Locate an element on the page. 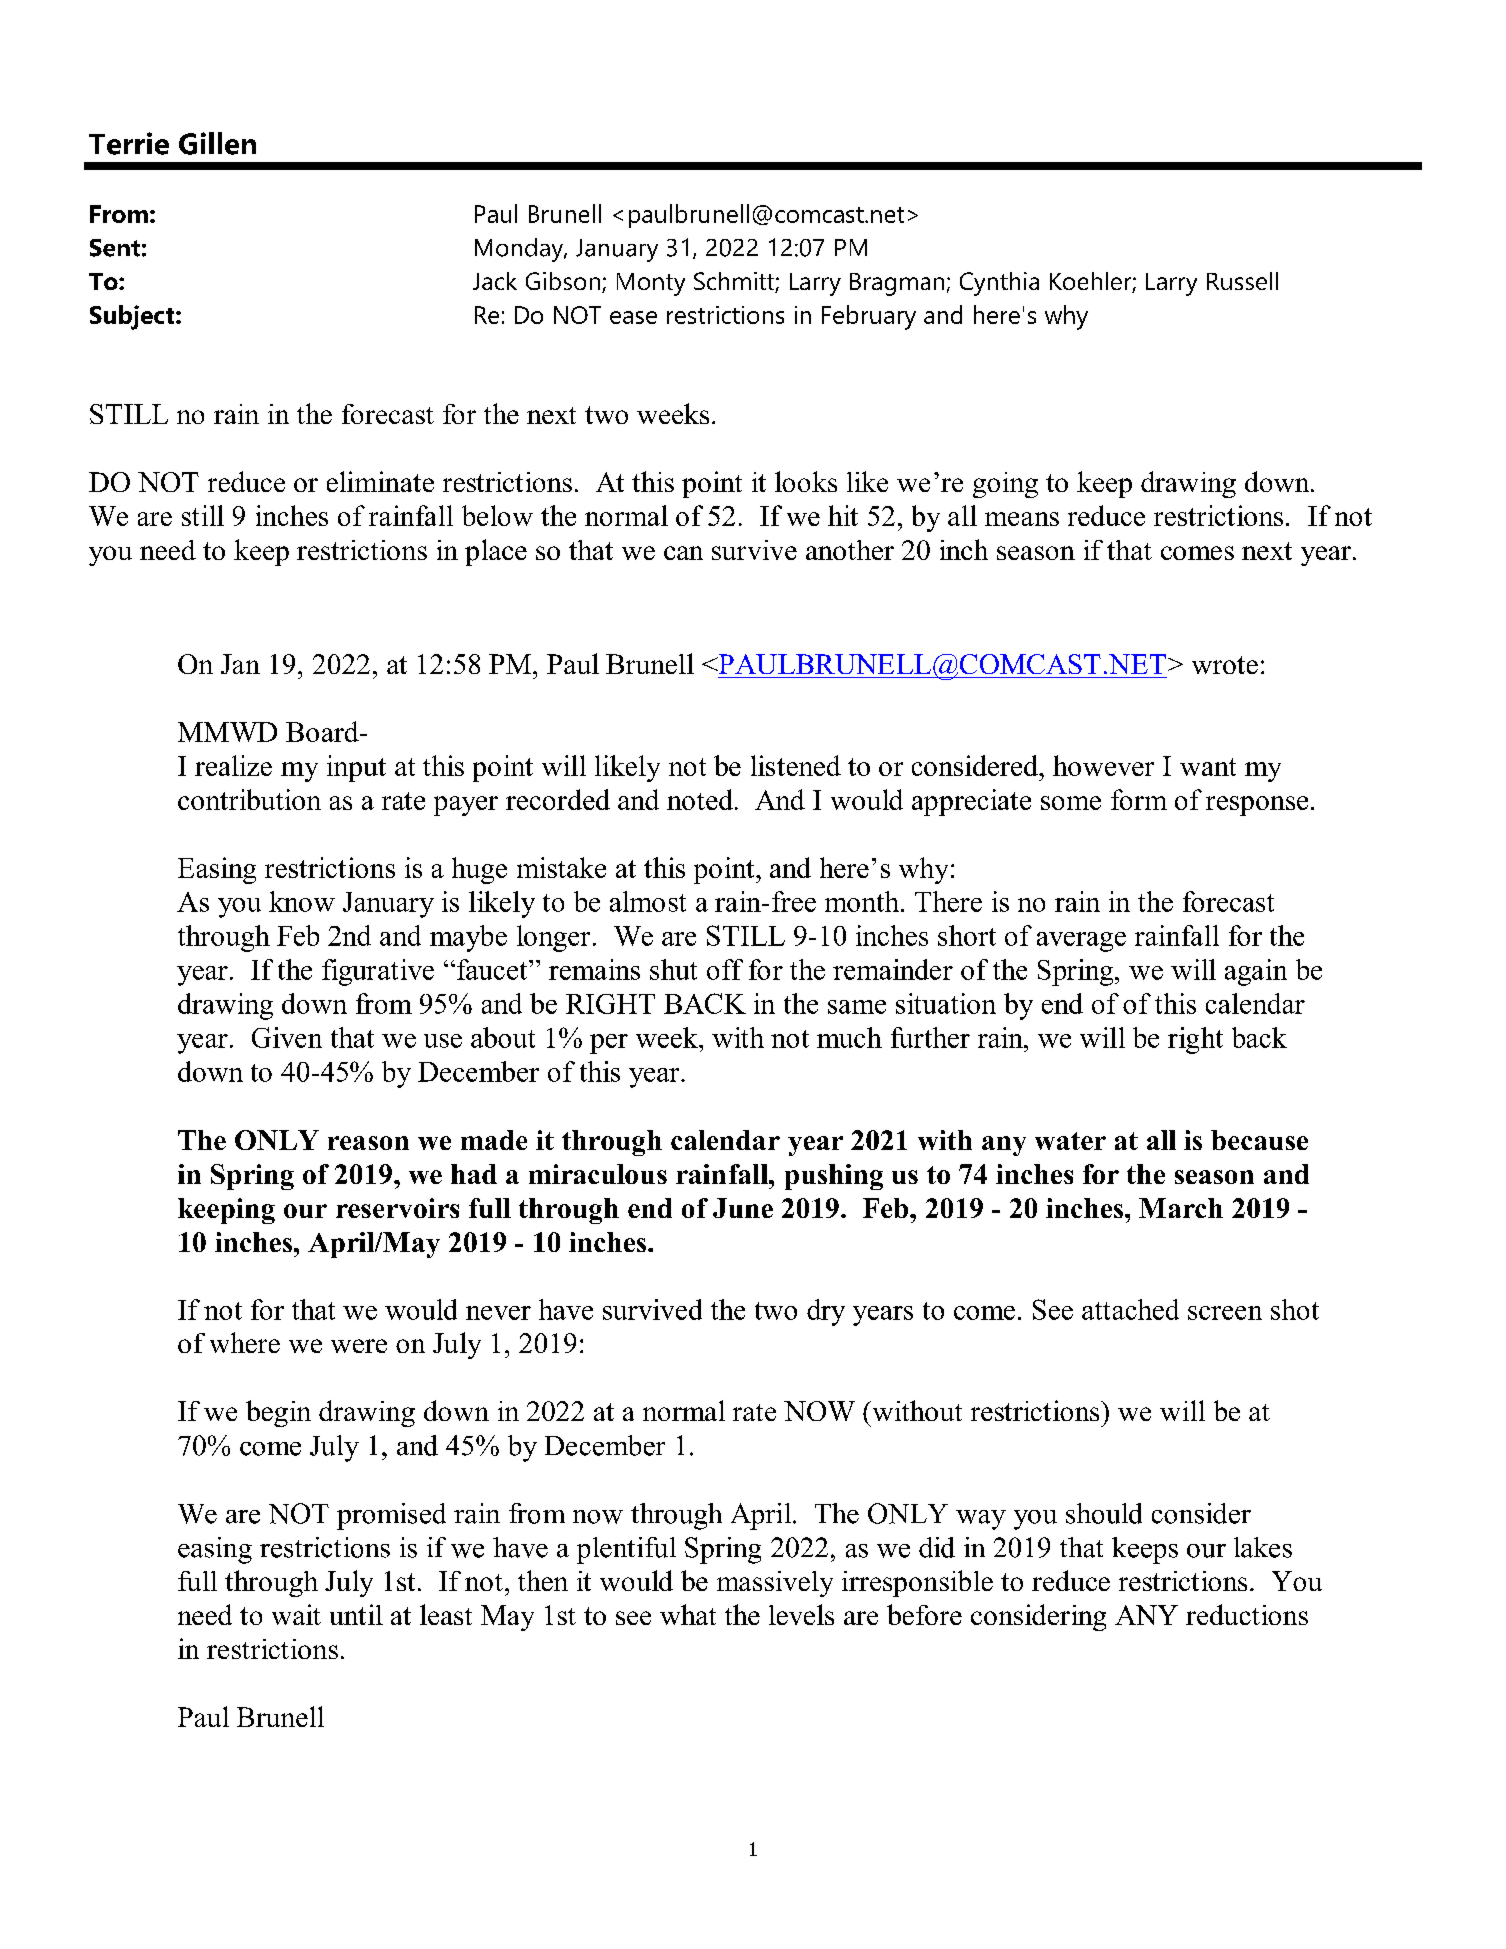  reason is located at coordinates (368, 1143).
